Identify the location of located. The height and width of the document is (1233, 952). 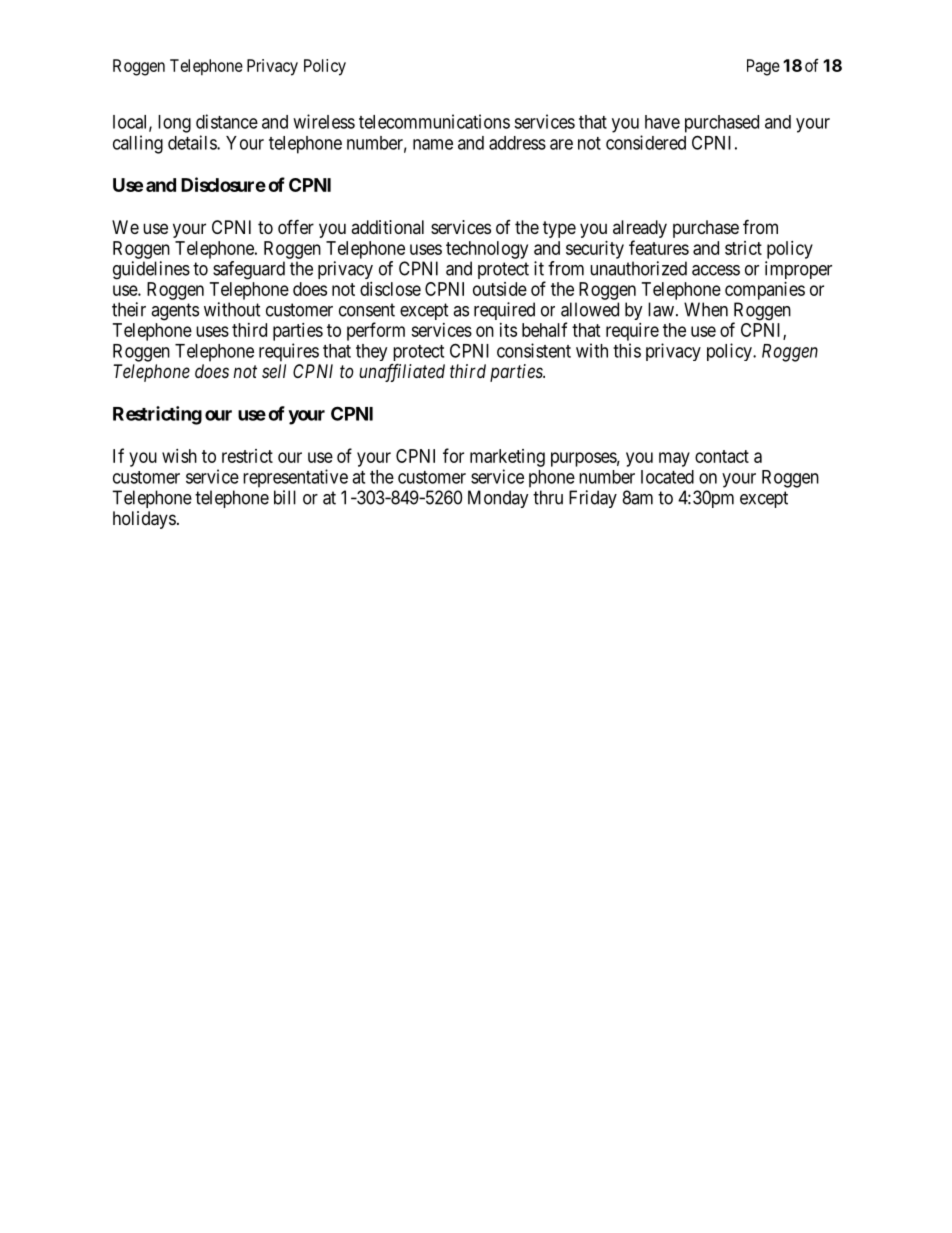
(667, 477).
